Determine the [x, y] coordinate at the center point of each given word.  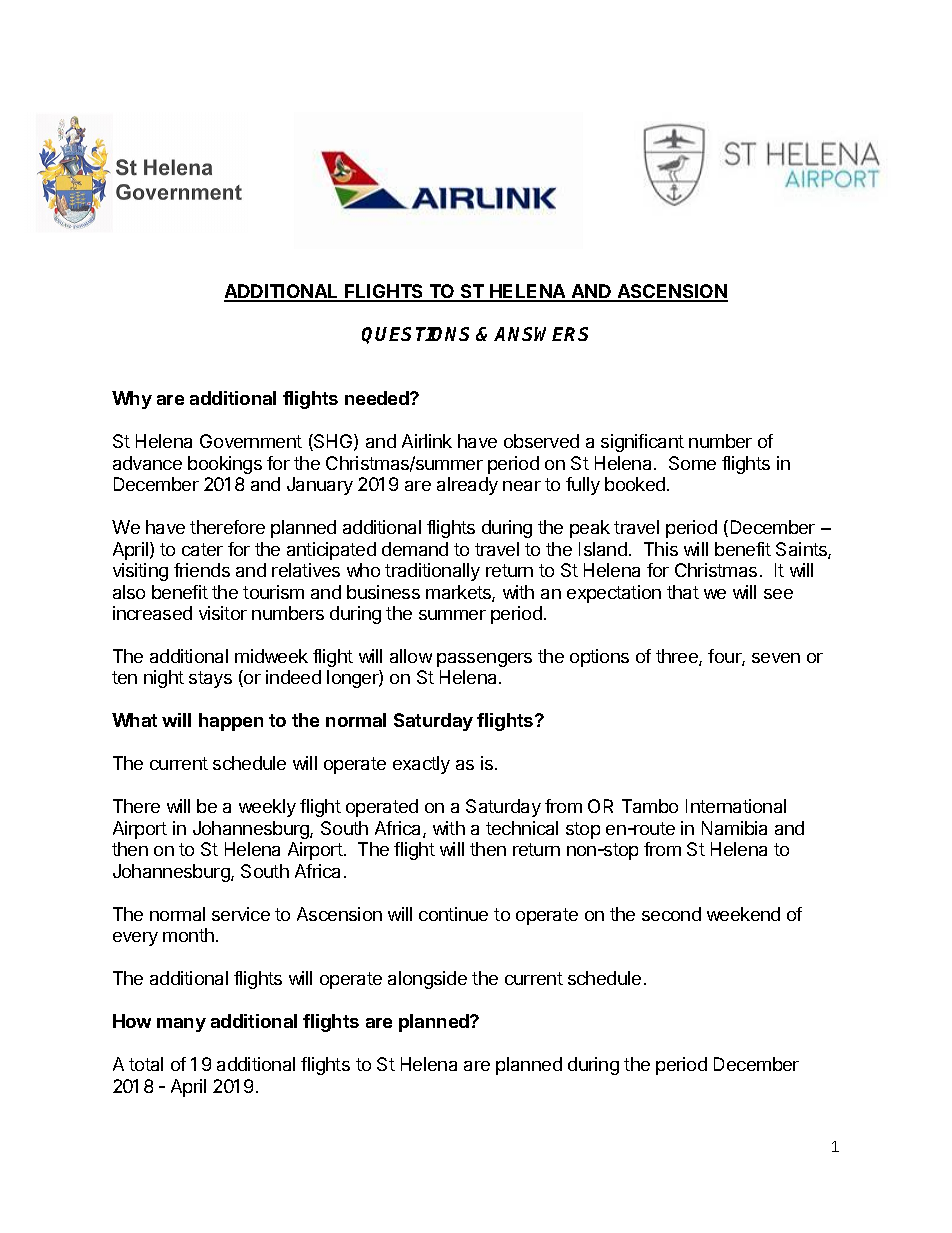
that [683, 592]
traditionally [432, 572]
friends [202, 570]
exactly [421, 765]
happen [231, 722]
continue [453, 914]
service [241, 914]
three [678, 657]
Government [251, 441]
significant [642, 443]
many [181, 1025]
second [671, 914]
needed [378, 398]
